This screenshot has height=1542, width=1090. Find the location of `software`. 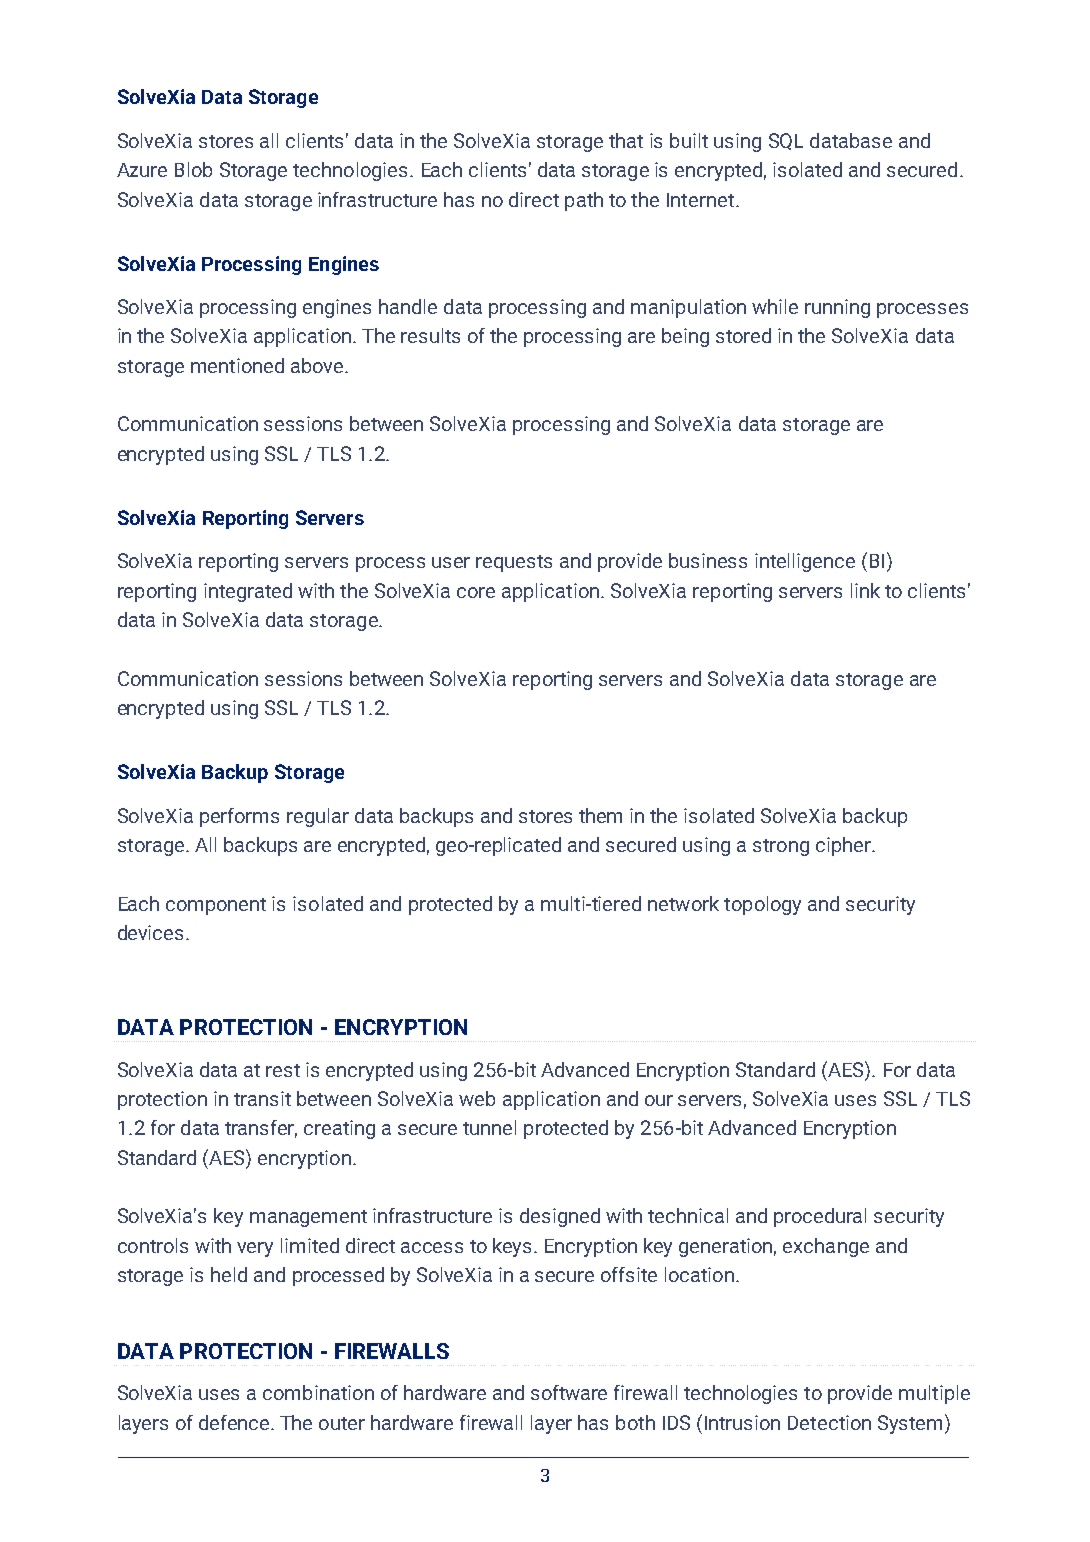

software is located at coordinates (569, 1392).
